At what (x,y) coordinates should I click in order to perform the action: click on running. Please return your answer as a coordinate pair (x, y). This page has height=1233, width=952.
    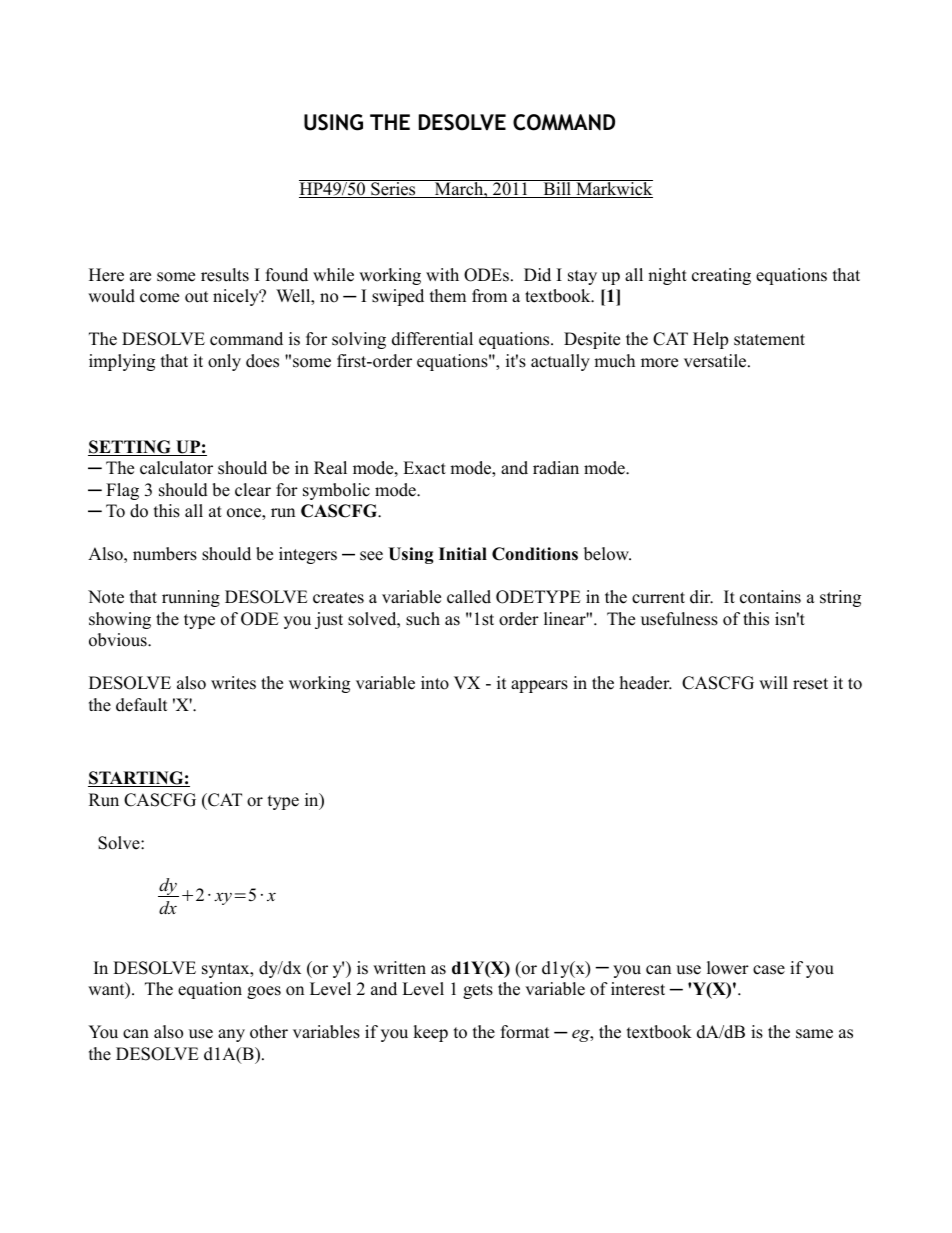
    Looking at the image, I should click on (191, 598).
